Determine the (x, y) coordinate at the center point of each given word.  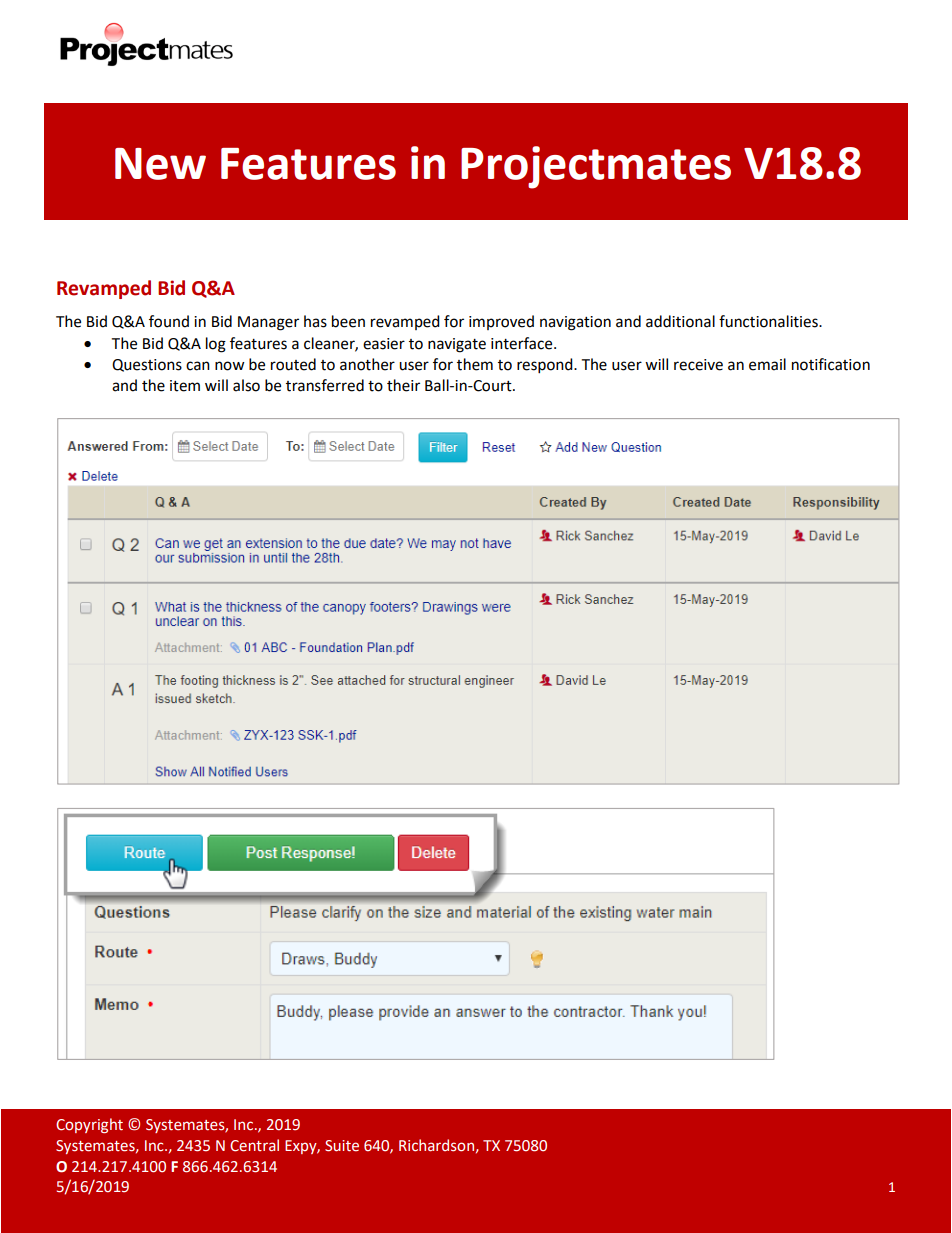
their (403, 385)
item (185, 386)
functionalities (769, 321)
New (160, 164)
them (475, 364)
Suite (342, 1146)
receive (698, 365)
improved (501, 322)
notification (831, 364)
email (767, 364)
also (246, 385)
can (198, 366)
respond (546, 366)
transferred (325, 385)
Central (254, 1145)
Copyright (89, 1125)
